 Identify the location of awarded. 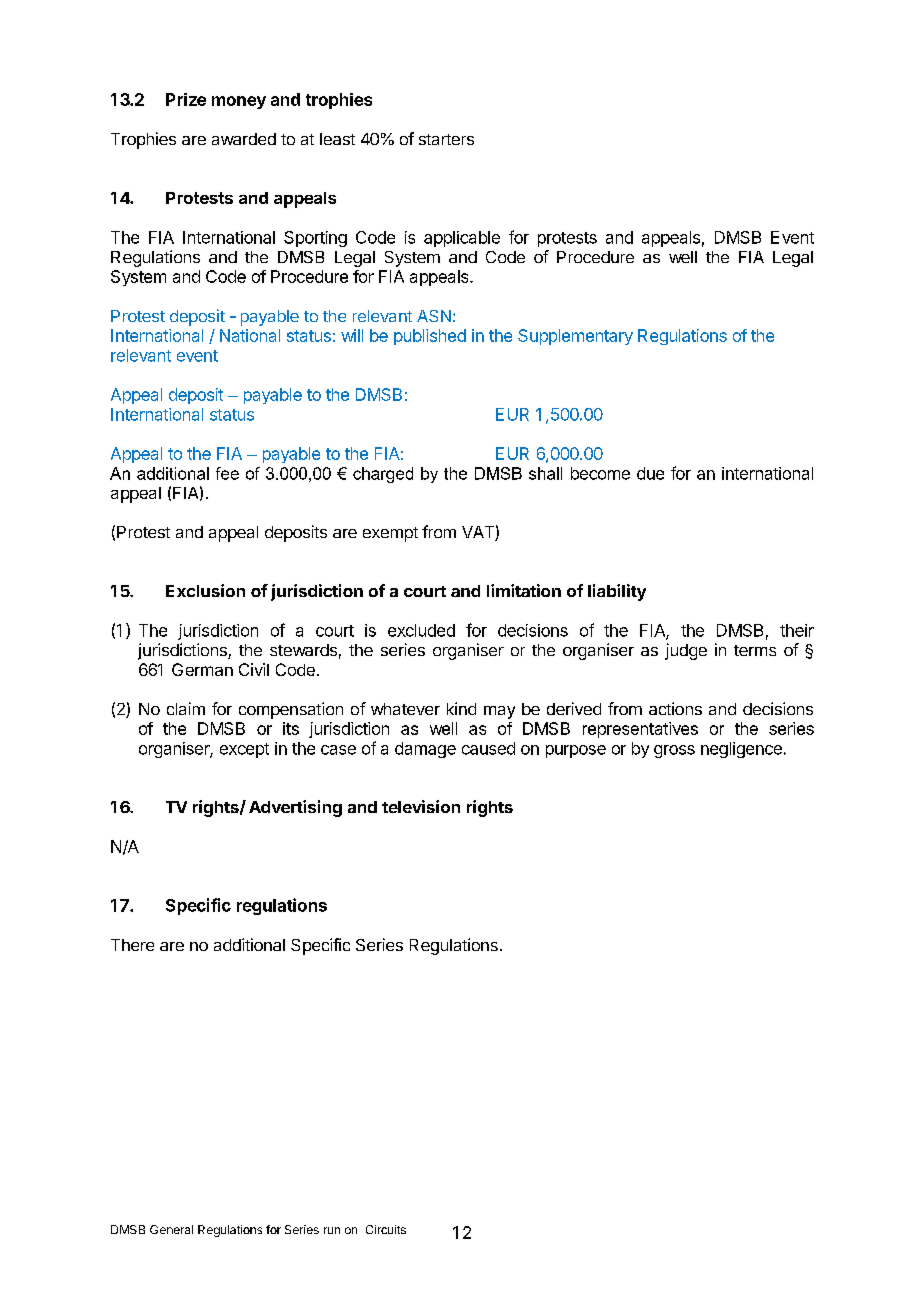
(244, 139).
